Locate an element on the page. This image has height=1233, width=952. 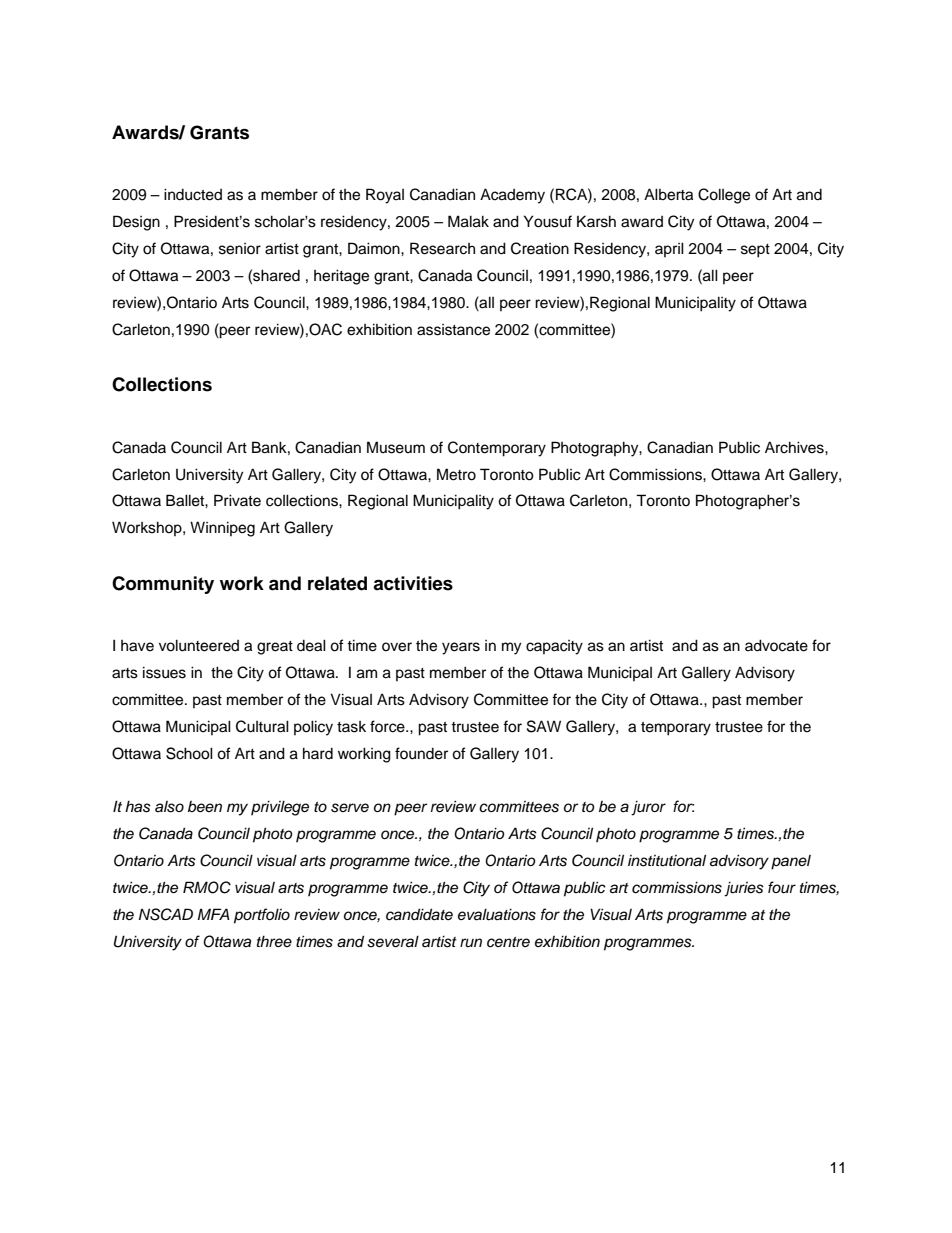
Archives is located at coordinates (795, 447).
